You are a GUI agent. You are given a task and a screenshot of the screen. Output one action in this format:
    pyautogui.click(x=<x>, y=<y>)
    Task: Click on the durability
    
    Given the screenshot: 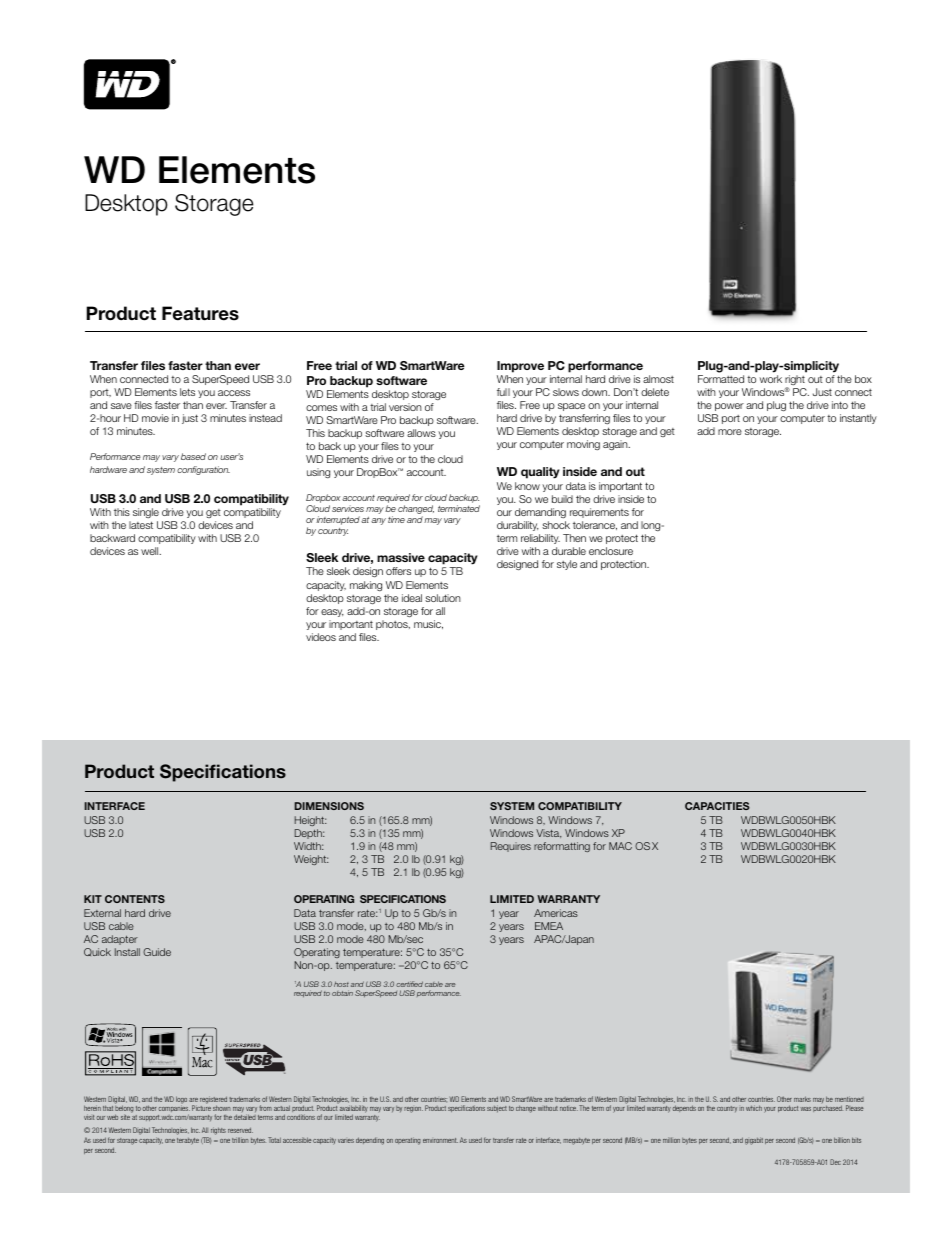 What is the action you would take?
    pyautogui.click(x=518, y=526)
